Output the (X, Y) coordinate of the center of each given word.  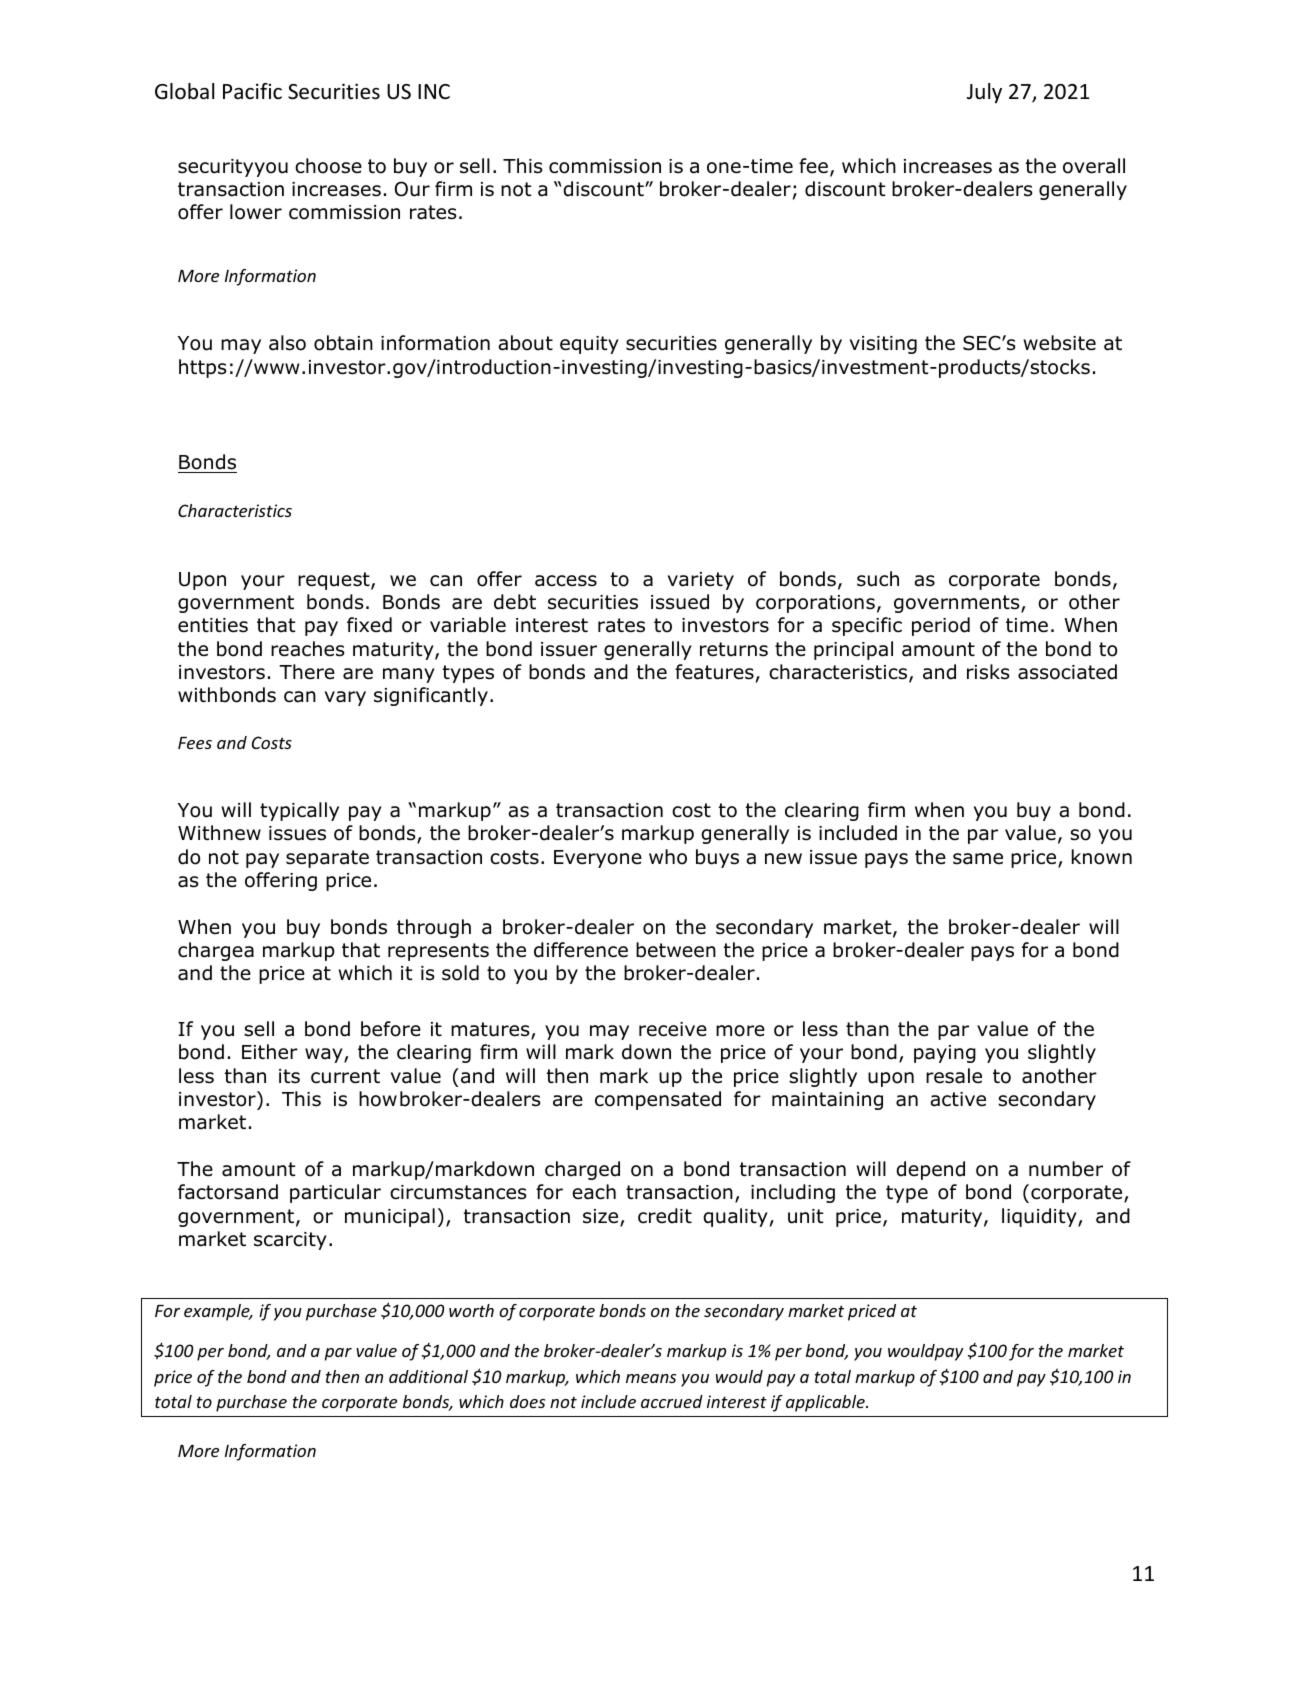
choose (328, 166)
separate (327, 859)
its (289, 1076)
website (1060, 343)
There (307, 672)
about (525, 343)
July (984, 93)
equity (589, 345)
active (958, 1099)
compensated (658, 1100)
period (941, 626)
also (287, 343)
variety (701, 581)
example (218, 1312)
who (668, 857)
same (978, 859)
